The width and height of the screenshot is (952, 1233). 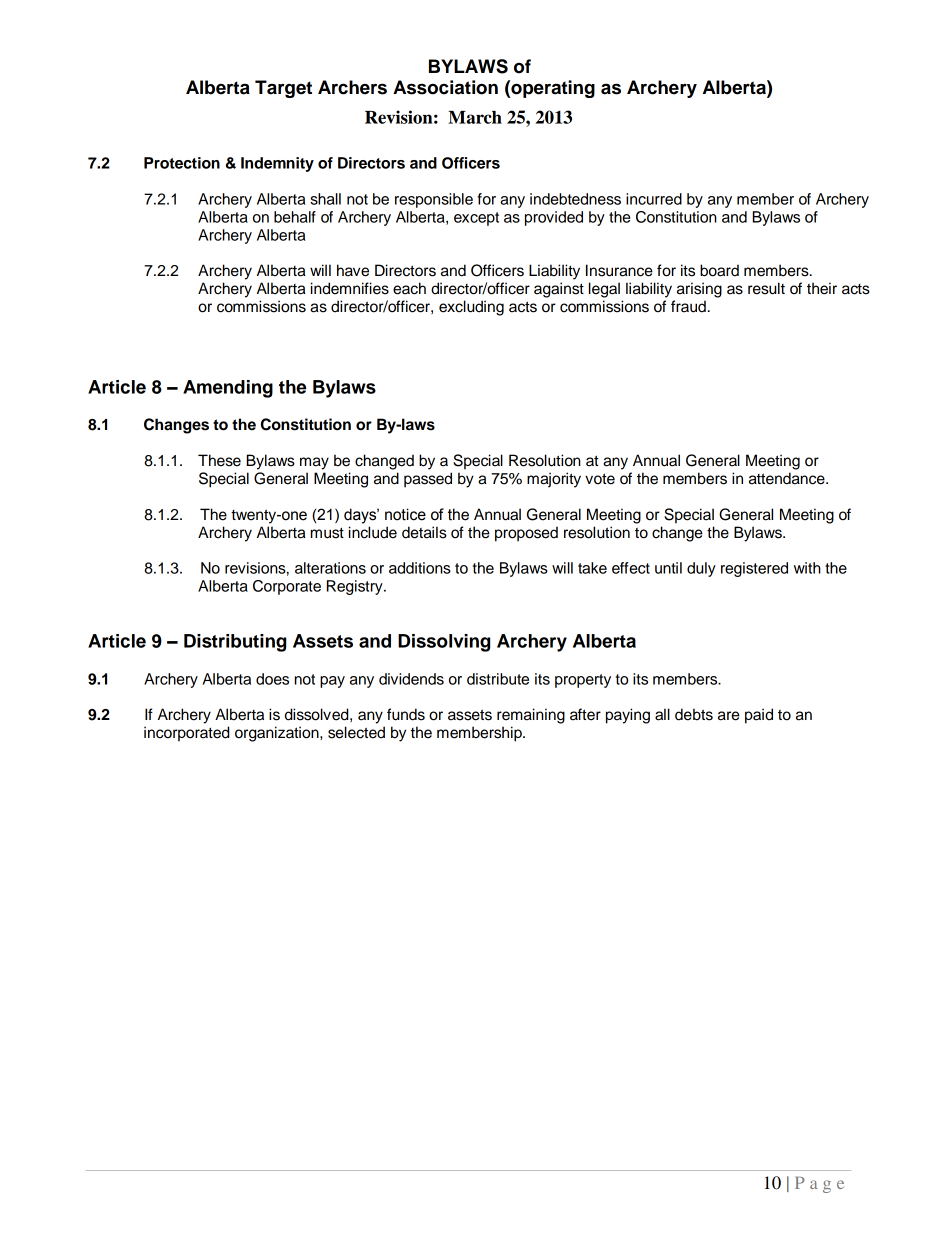 What do you see at coordinates (295, 217) in the screenshot?
I see `behalf` at bounding box center [295, 217].
